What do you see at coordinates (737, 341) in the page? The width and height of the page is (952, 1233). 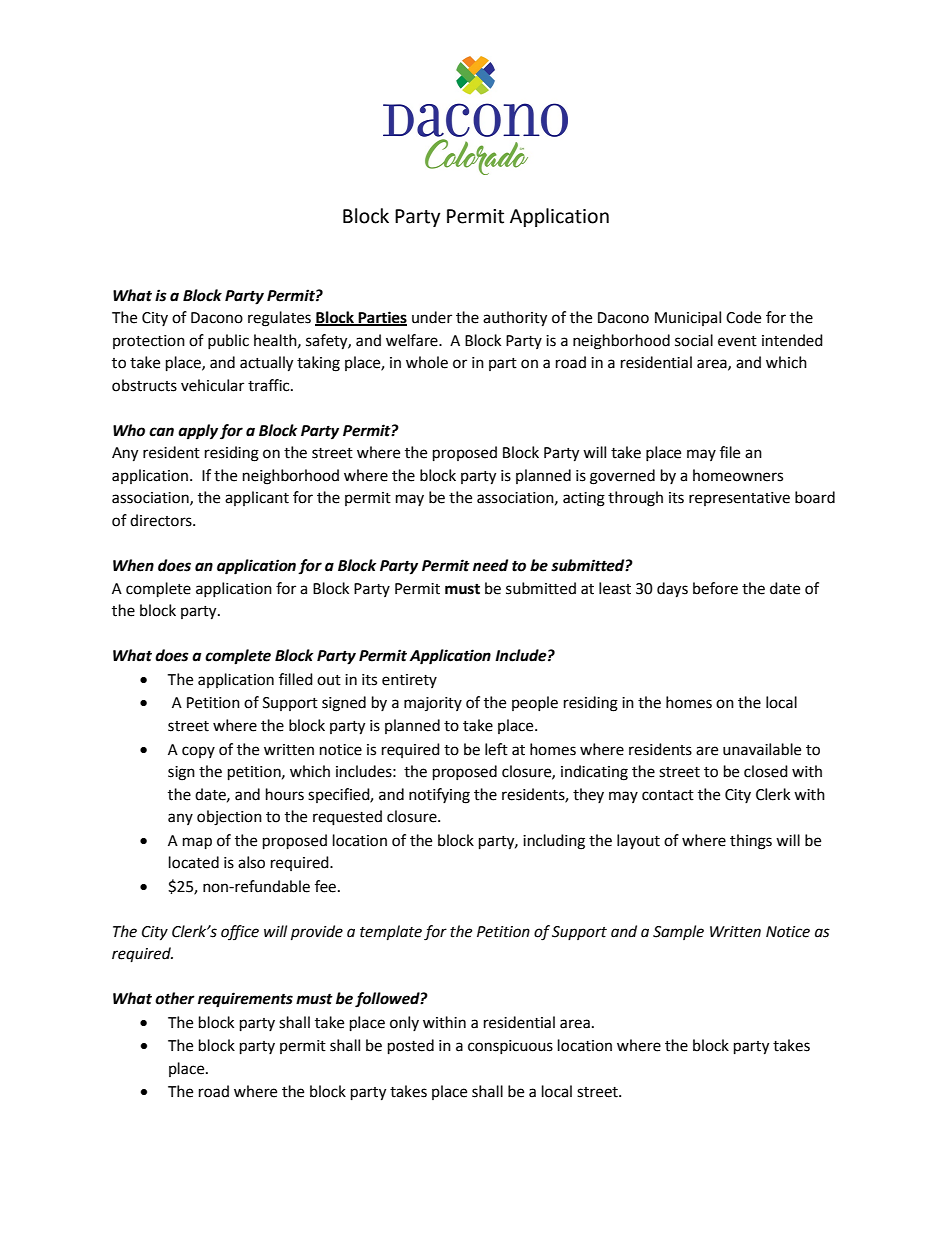 I see `event` at bounding box center [737, 341].
